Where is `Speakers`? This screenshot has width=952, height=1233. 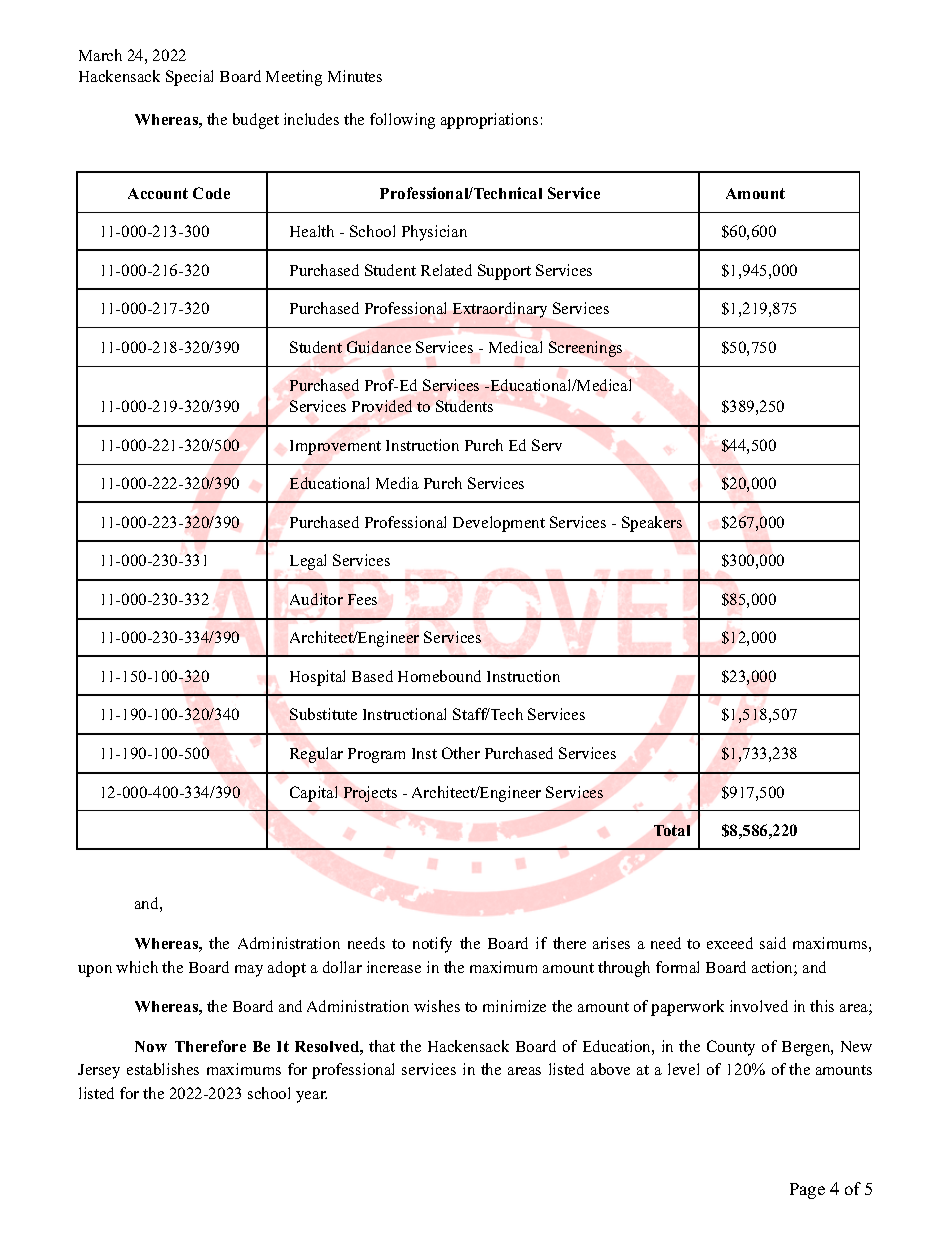
Speakers is located at coordinates (652, 524).
